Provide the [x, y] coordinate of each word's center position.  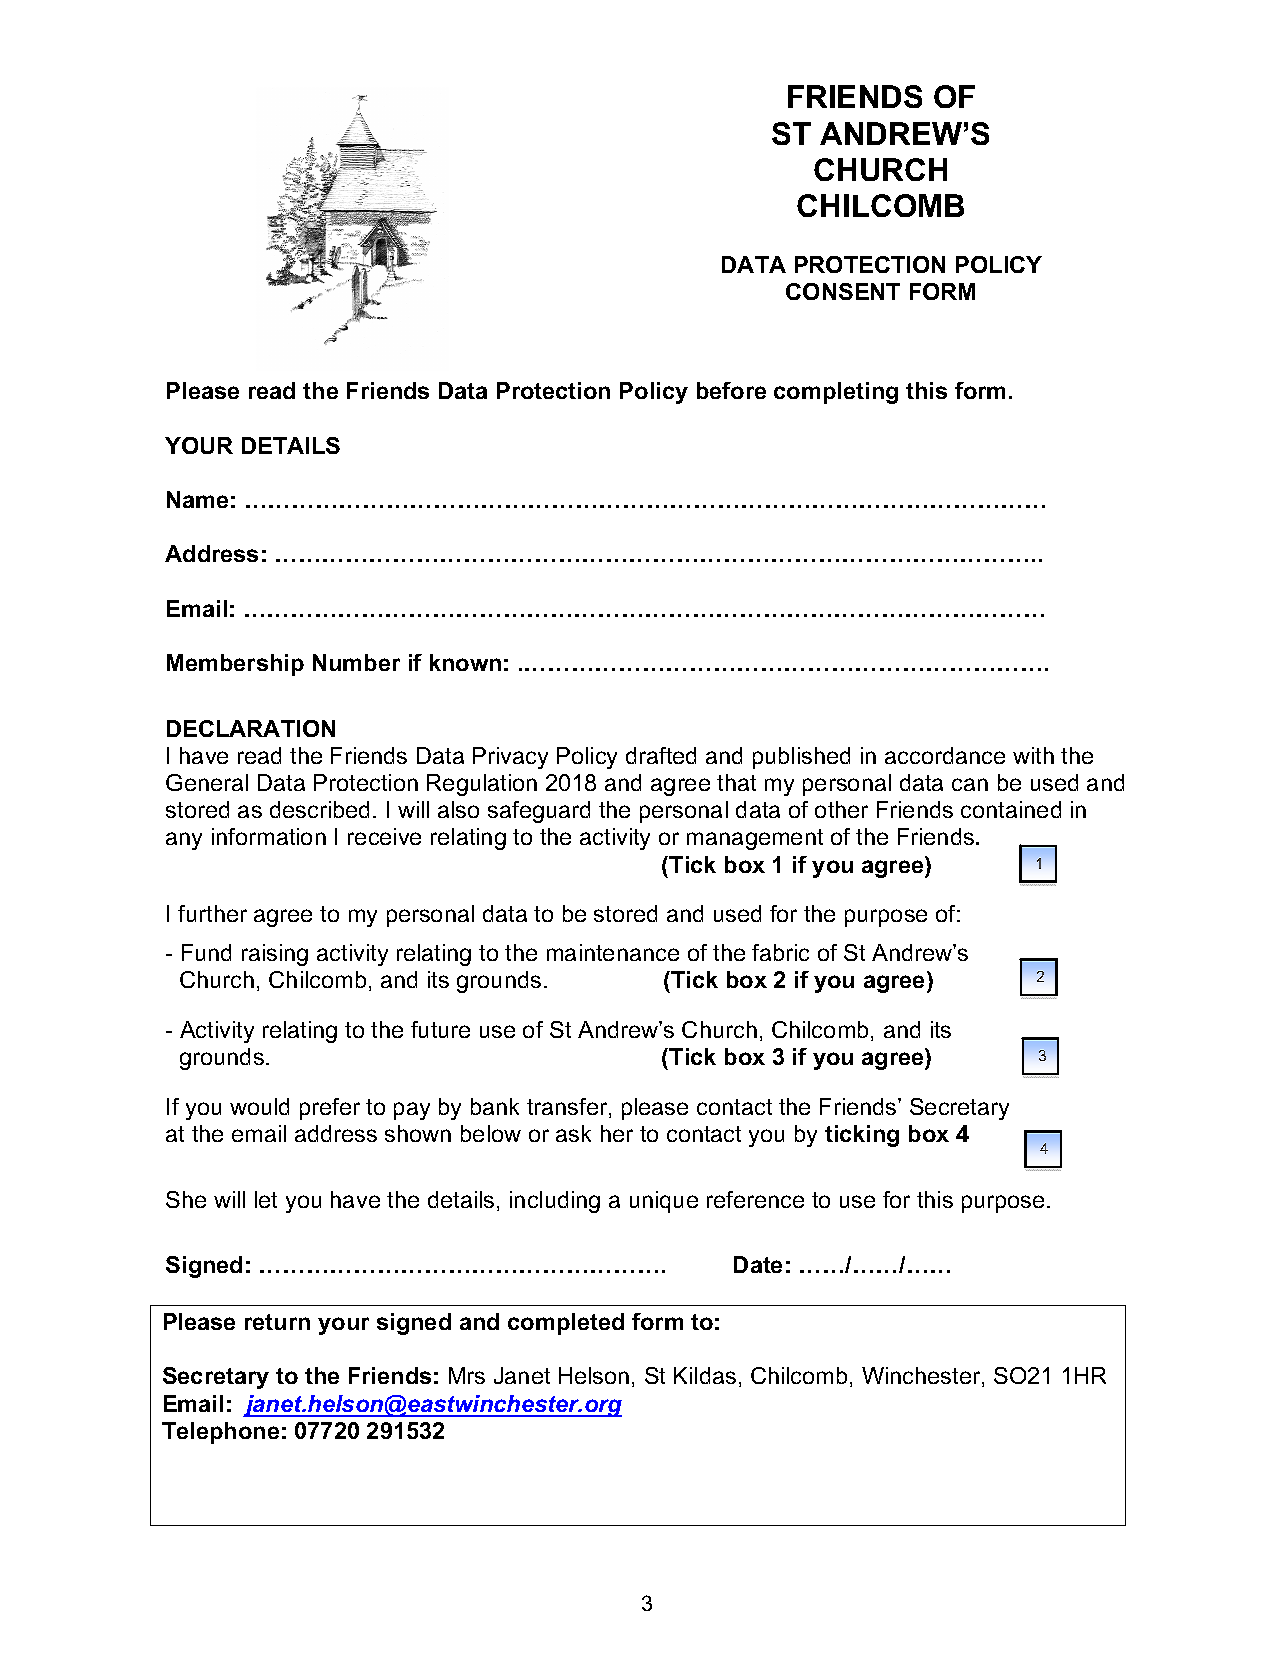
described [319, 809]
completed [566, 1324]
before [731, 390]
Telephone [220, 1433]
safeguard [539, 812]
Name [197, 499]
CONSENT [843, 291]
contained [1011, 809]
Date [758, 1264]
